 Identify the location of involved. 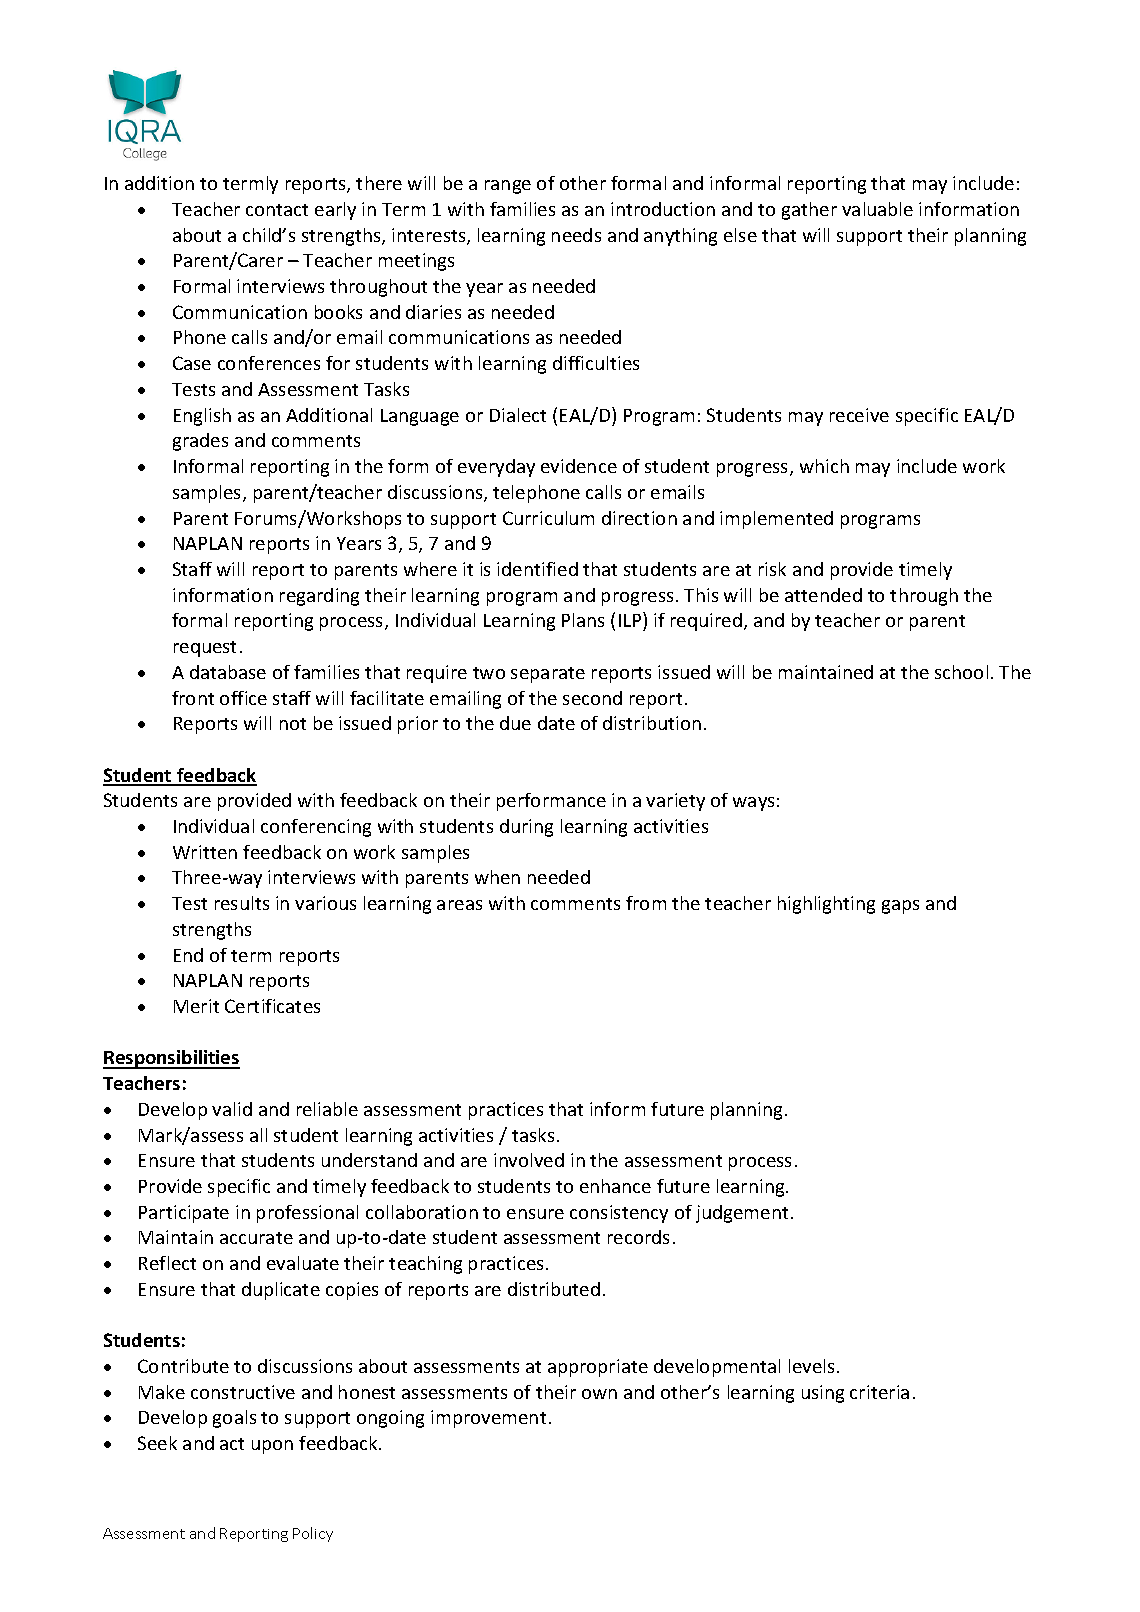
(529, 1160).
